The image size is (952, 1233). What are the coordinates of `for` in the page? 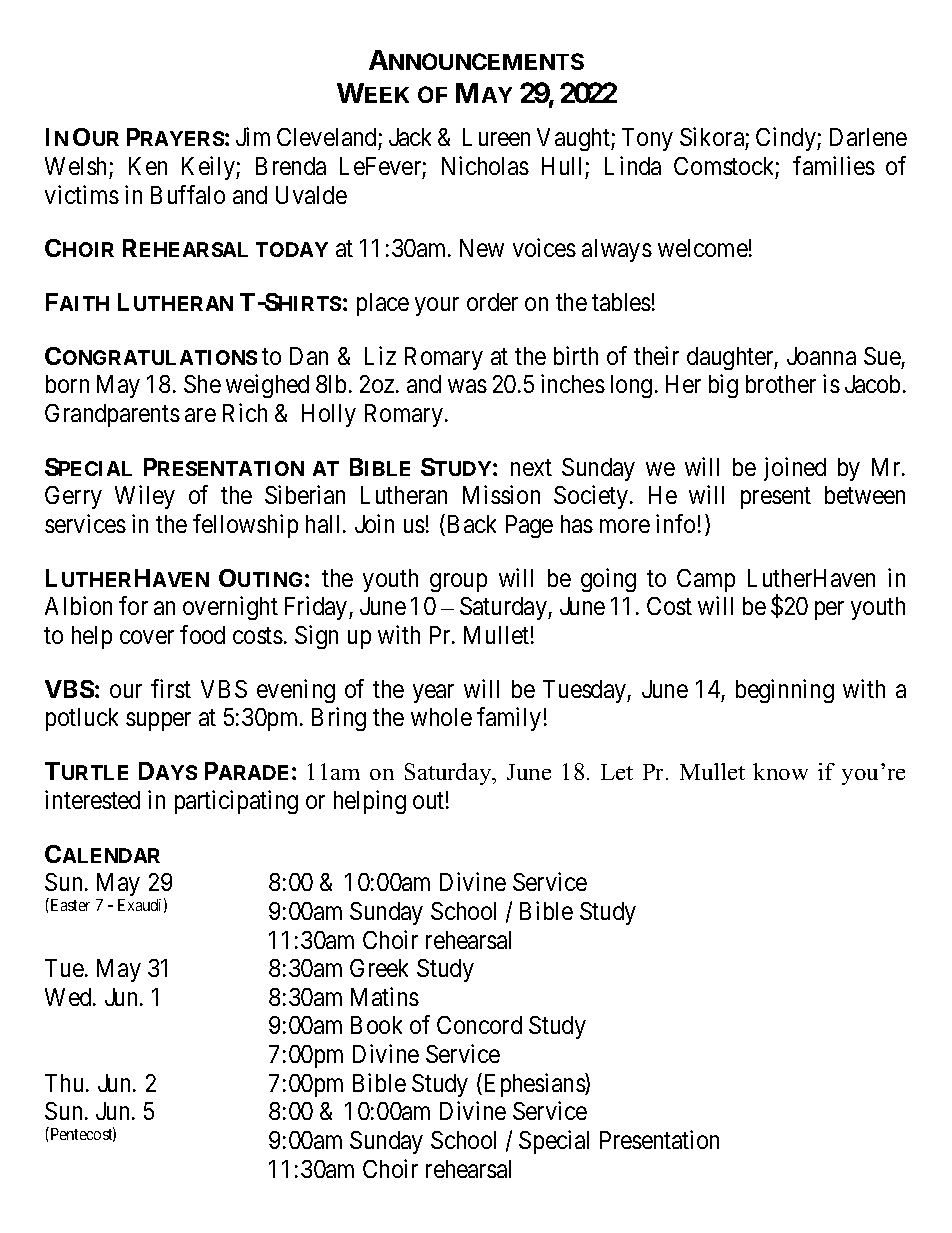 It's located at (133, 605).
